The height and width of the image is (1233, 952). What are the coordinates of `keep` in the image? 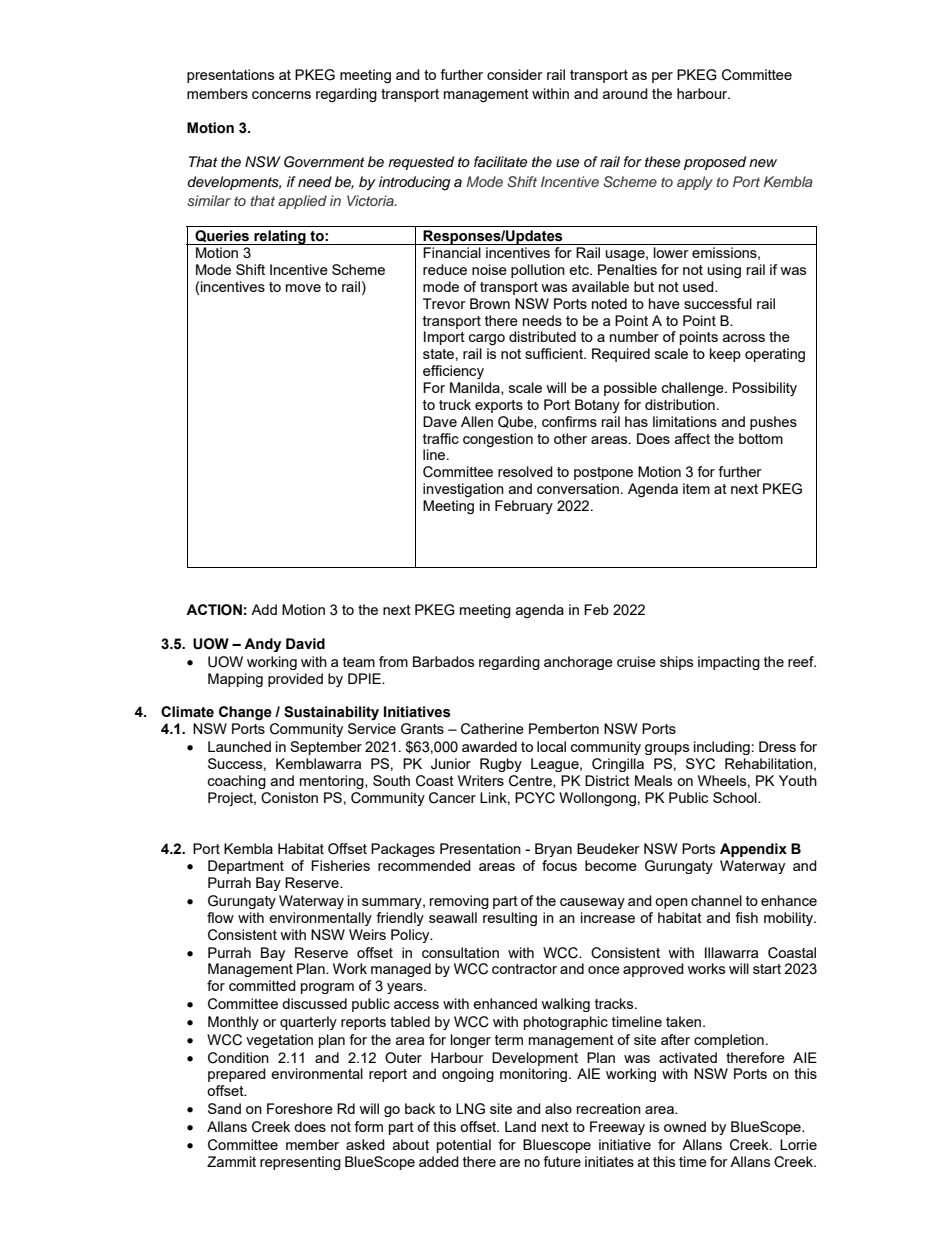 It's located at (725, 355).
